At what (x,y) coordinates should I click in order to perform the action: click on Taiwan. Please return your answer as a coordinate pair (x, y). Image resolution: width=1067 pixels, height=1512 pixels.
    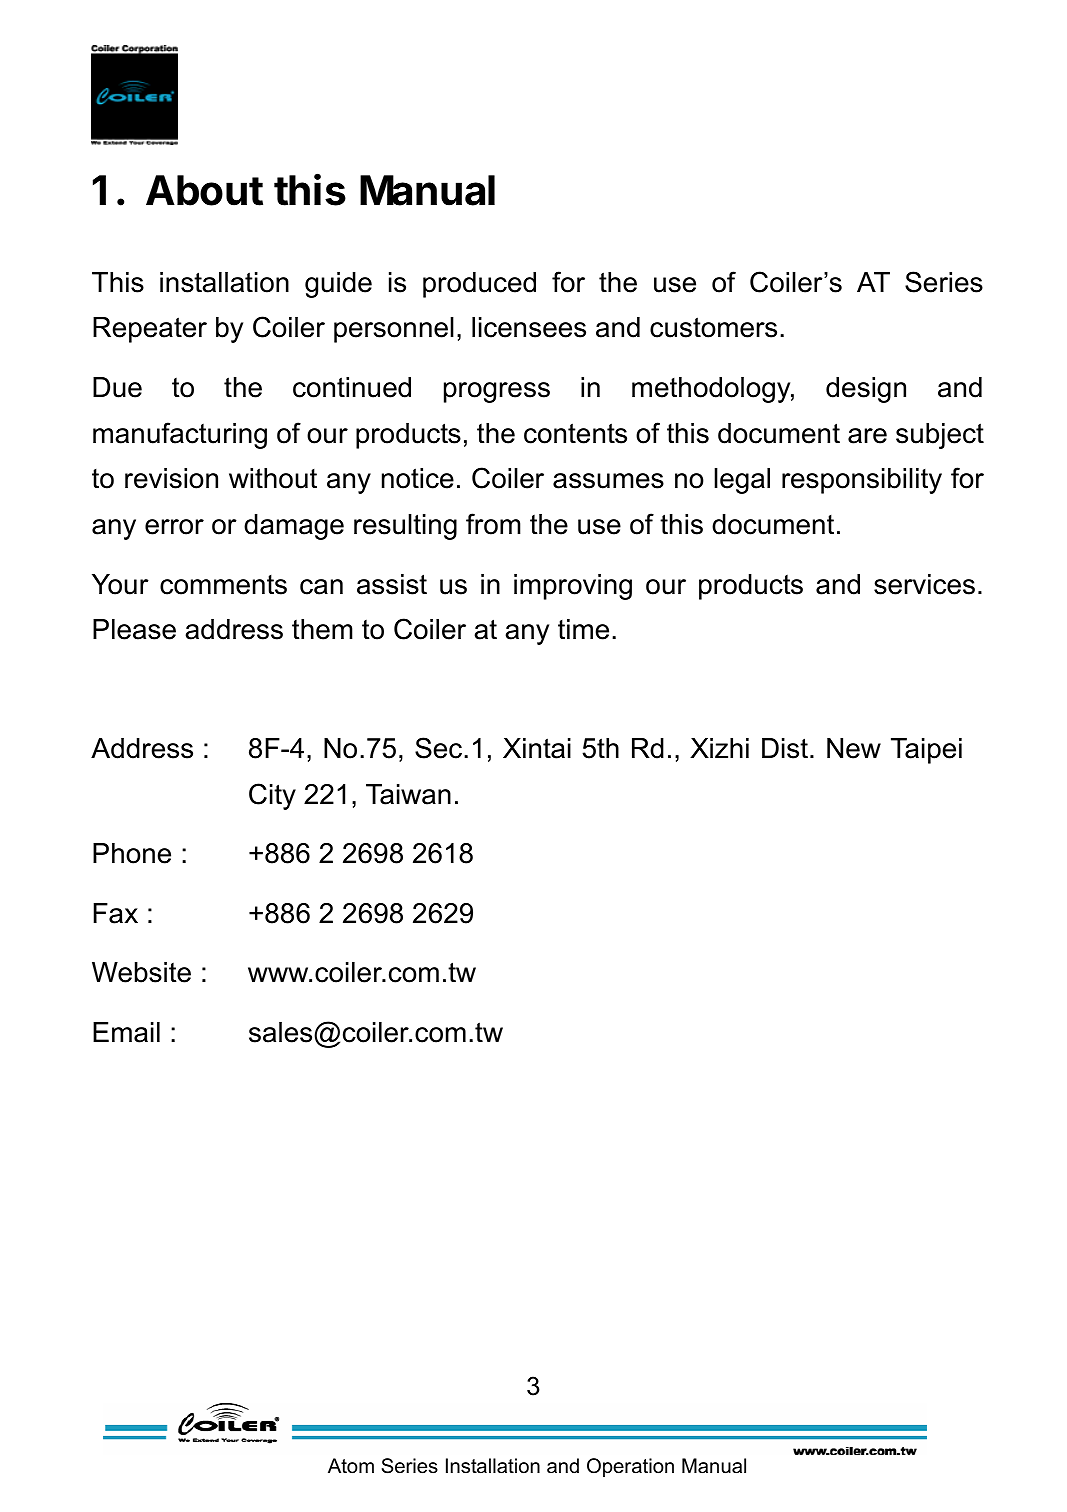
    Looking at the image, I should click on (408, 794).
